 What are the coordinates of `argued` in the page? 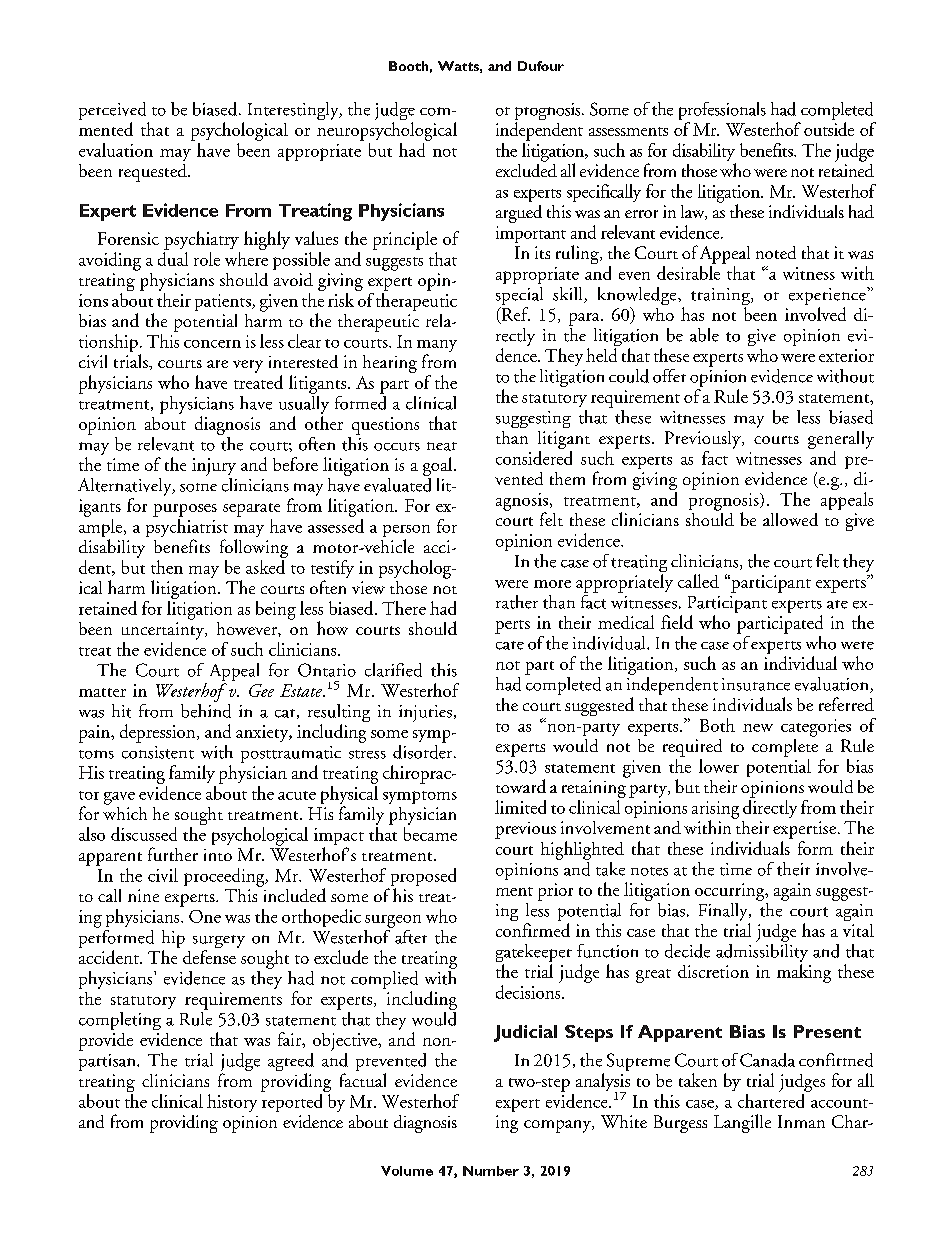 It's located at (519, 214).
